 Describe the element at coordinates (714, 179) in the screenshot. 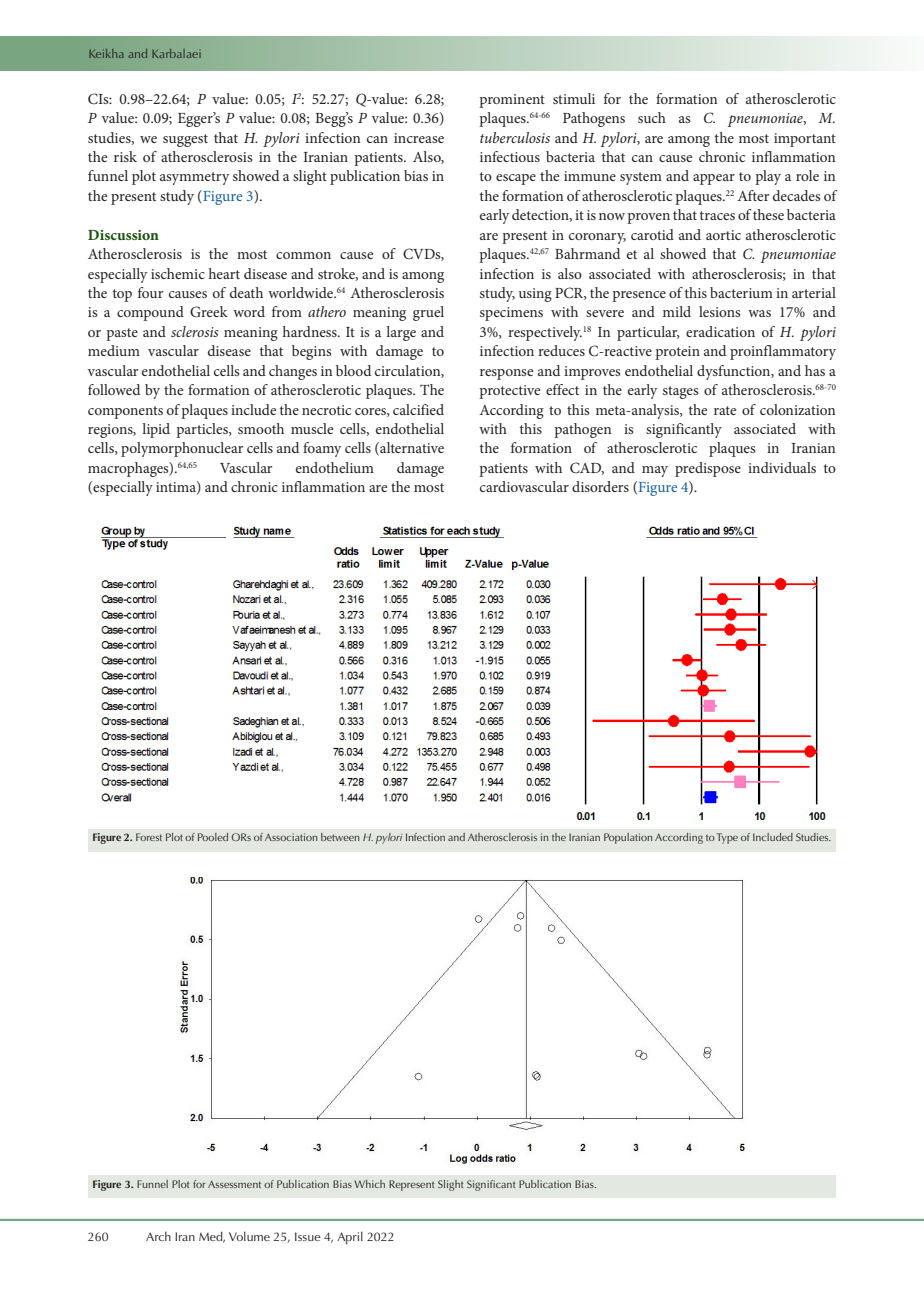

I see `appear` at that location.
